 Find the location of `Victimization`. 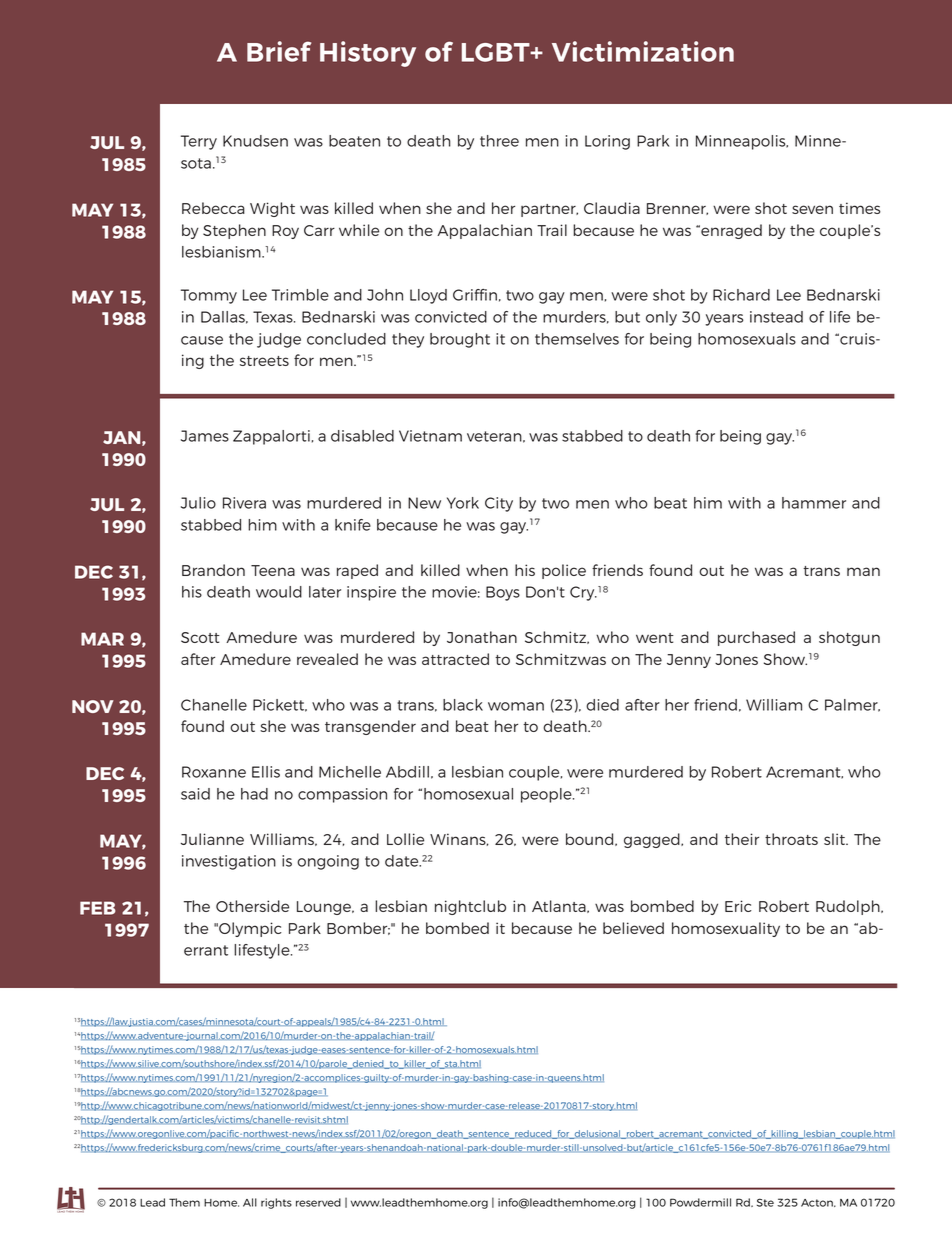

Victimization is located at coordinates (643, 51).
